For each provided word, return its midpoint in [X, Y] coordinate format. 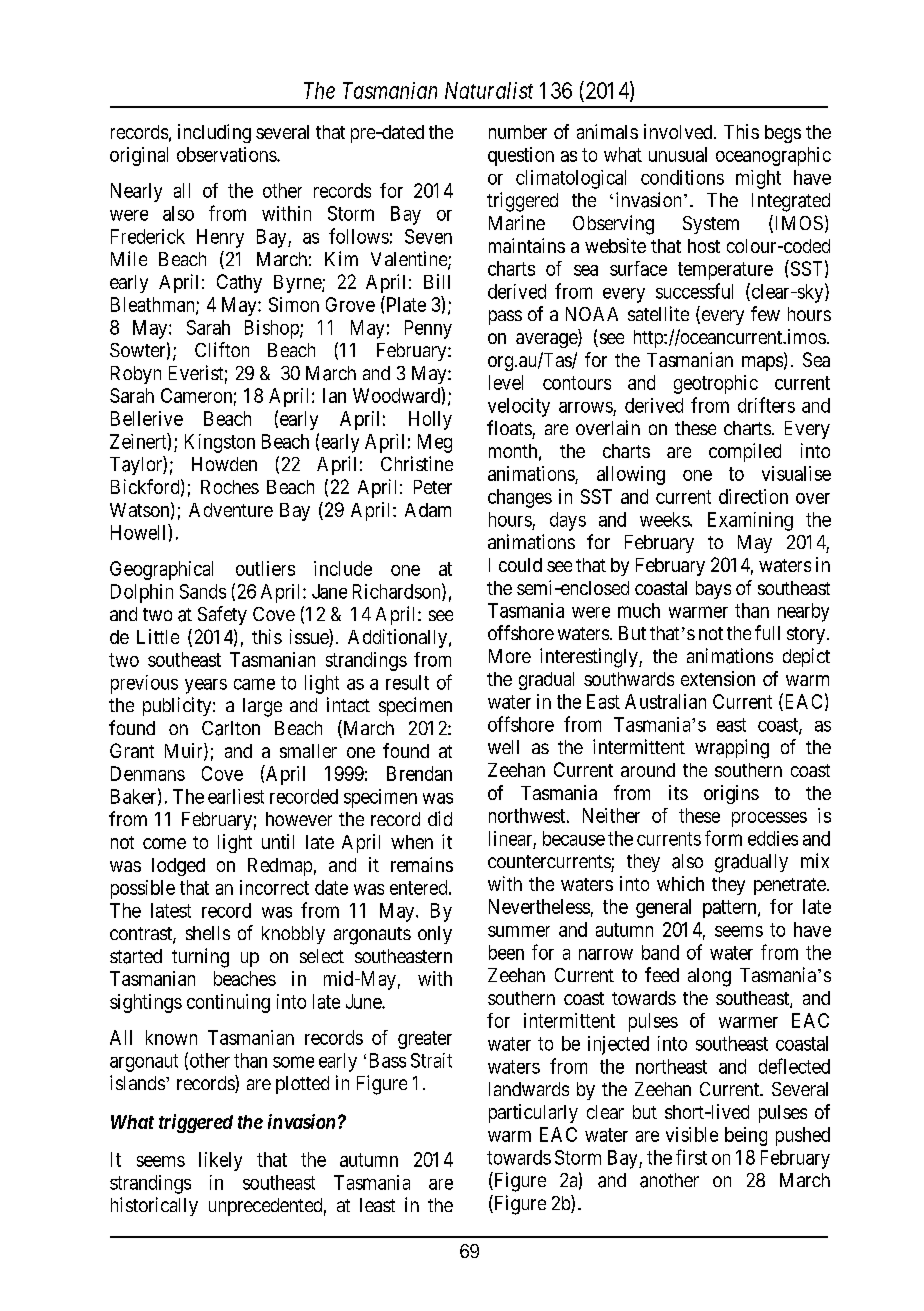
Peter [433, 487]
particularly [533, 1113]
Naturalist [489, 90]
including [214, 133]
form [723, 838]
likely [220, 1161]
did [440, 818]
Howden [224, 464]
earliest [236, 796]
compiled [745, 452]
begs [783, 134]
